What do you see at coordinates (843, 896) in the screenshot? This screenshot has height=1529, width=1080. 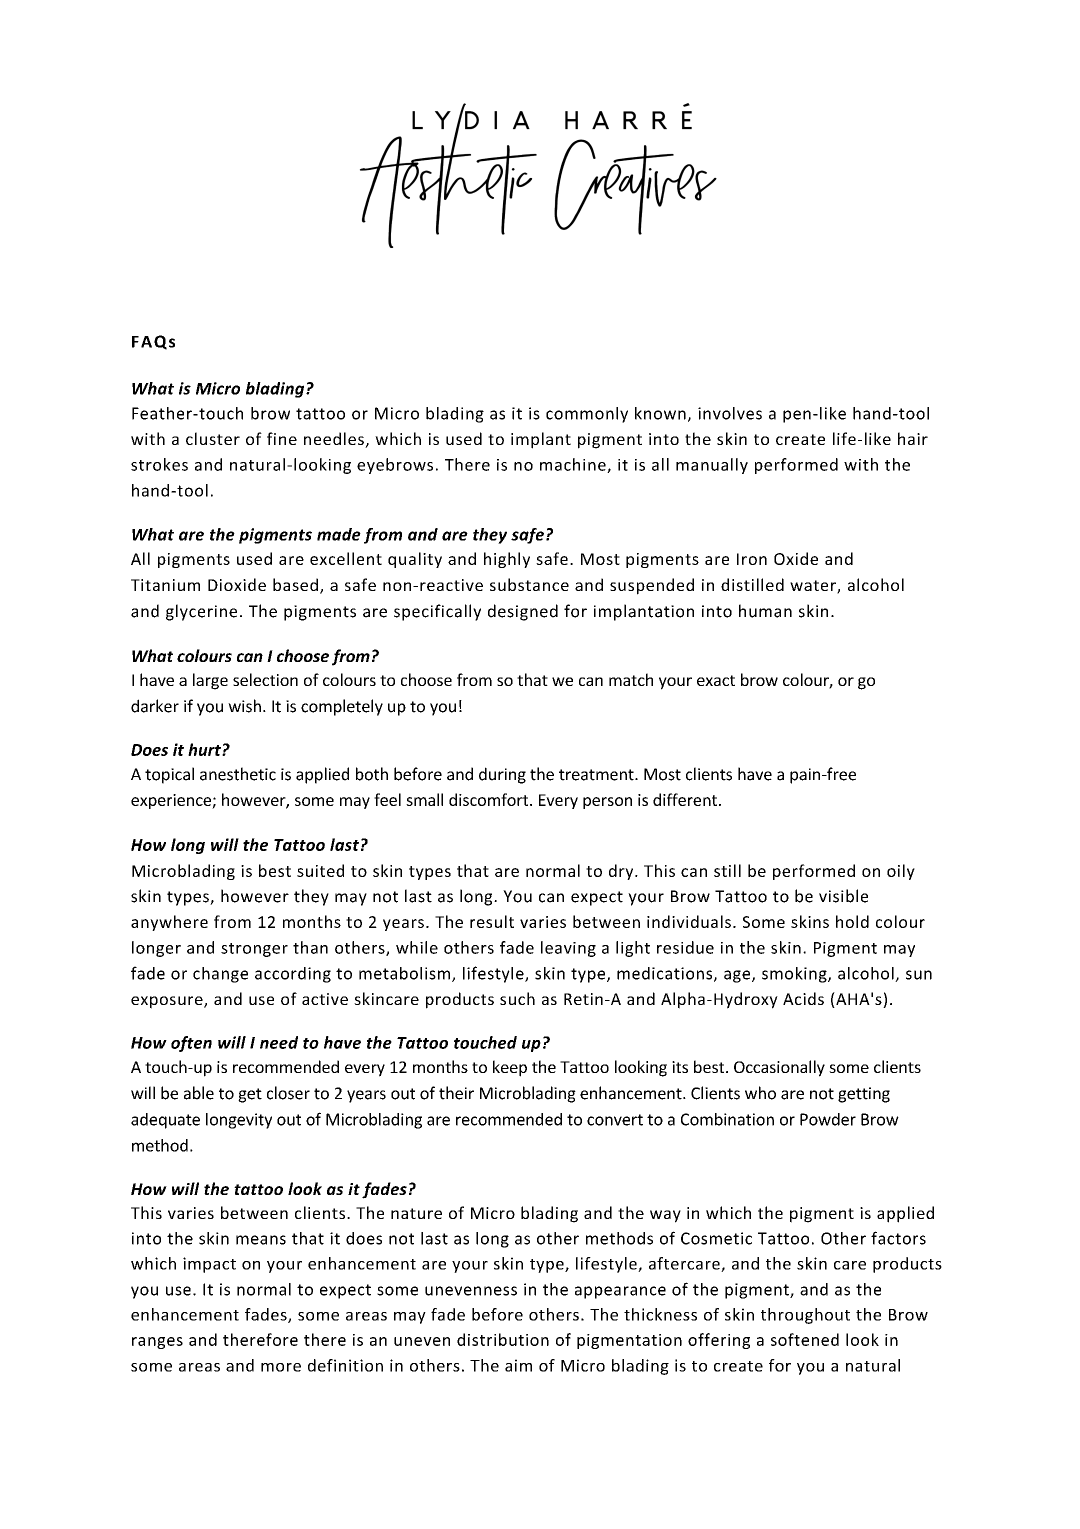 I see `visible` at bounding box center [843, 896].
